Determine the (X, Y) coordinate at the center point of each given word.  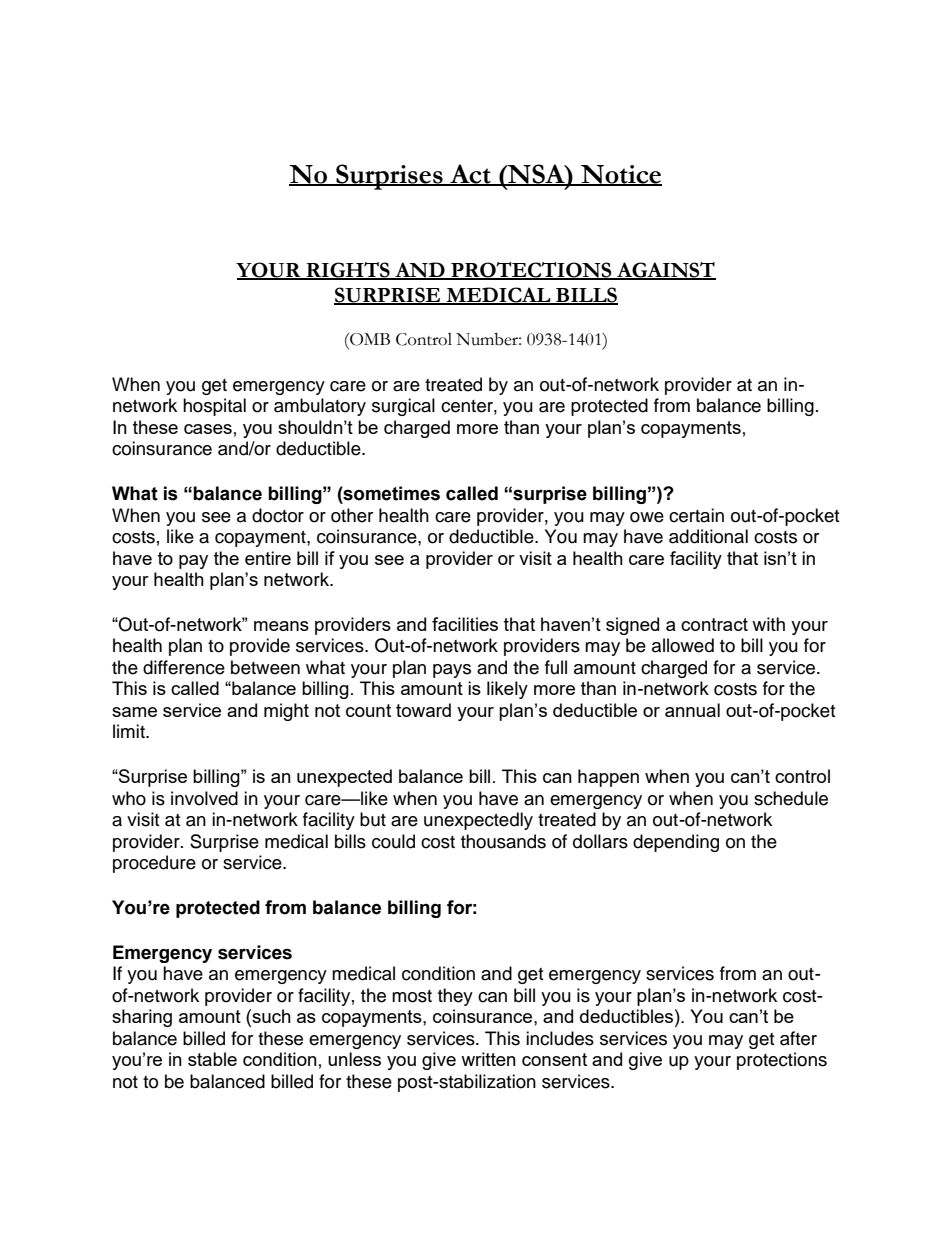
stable (212, 1059)
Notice (620, 175)
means (281, 626)
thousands (503, 841)
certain (696, 515)
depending (676, 843)
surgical (403, 407)
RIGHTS (348, 270)
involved (204, 798)
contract (714, 624)
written (488, 1059)
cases (208, 429)
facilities (465, 624)
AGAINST (665, 270)
